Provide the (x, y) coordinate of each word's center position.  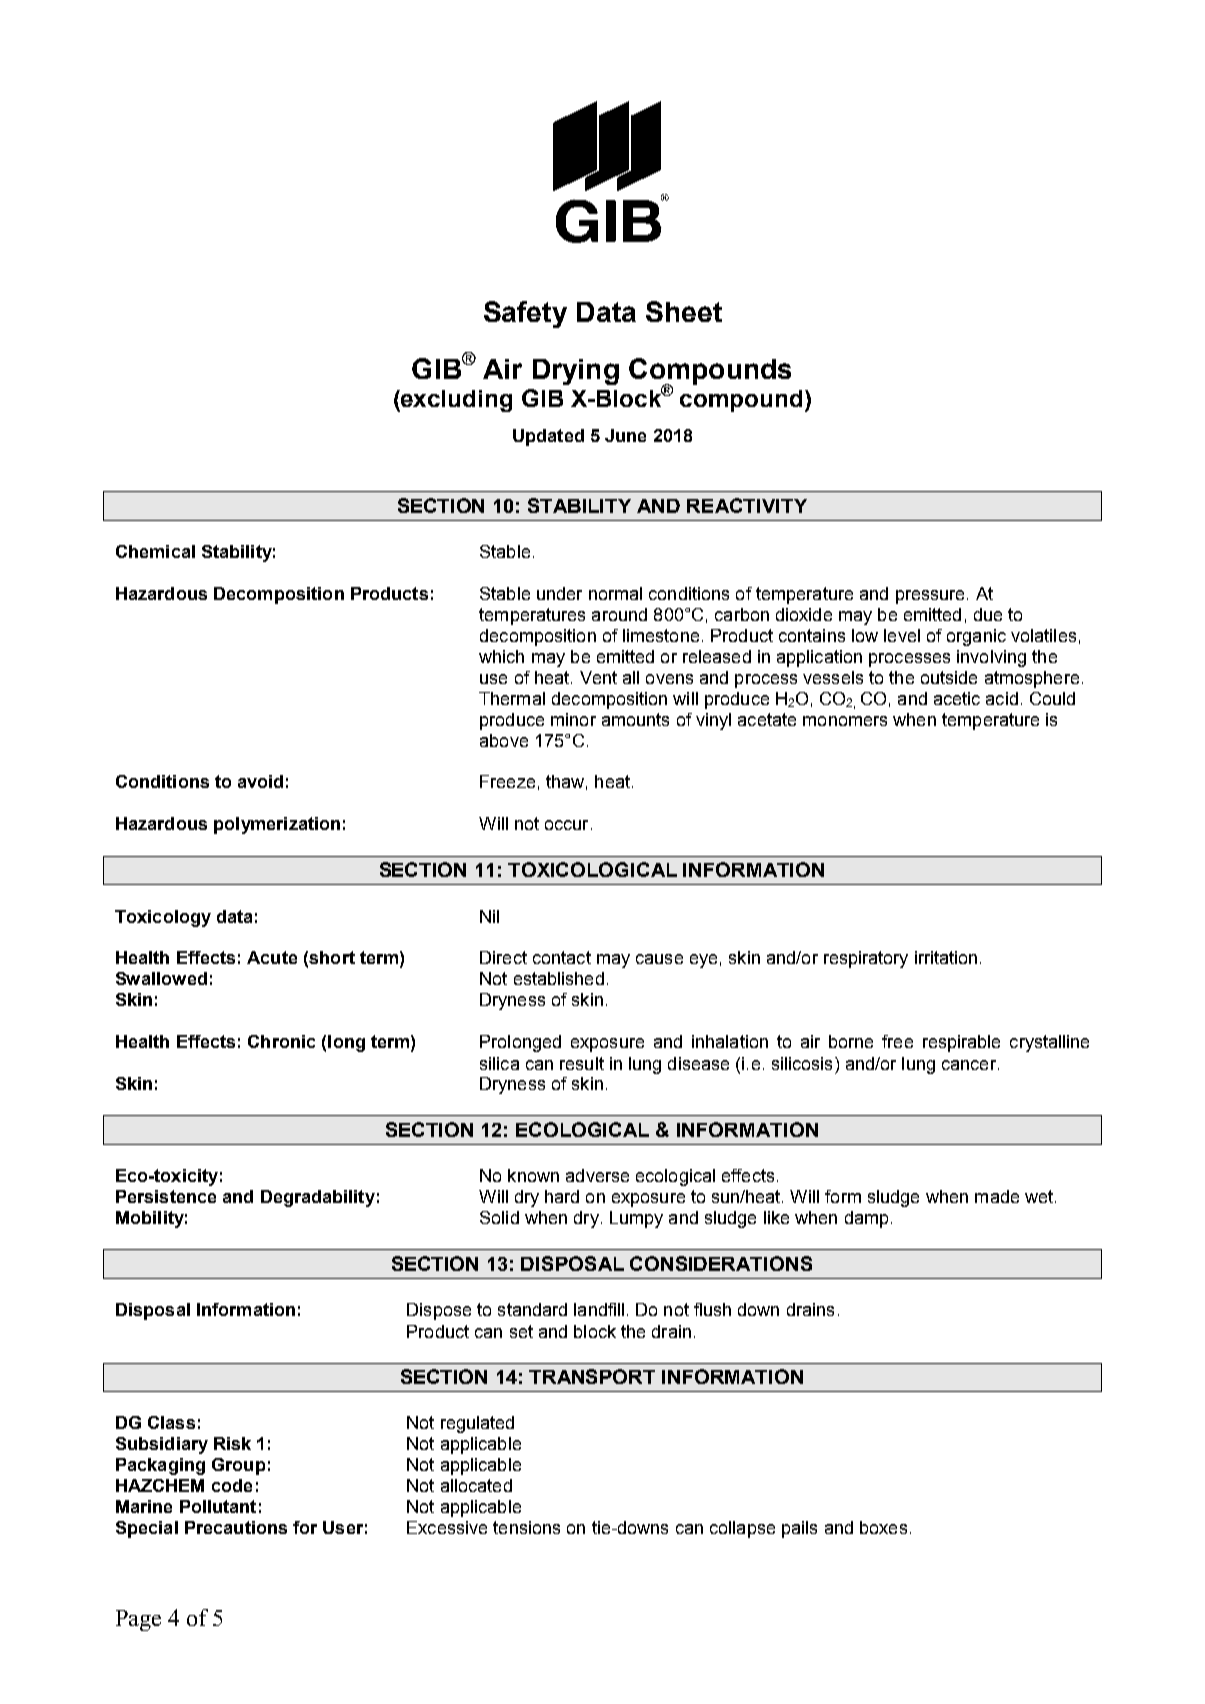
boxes (883, 1527)
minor (573, 719)
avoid (260, 781)
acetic (957, 698)
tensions (526, 1527)
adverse (597, 1175)
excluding (455, 401)
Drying (576, 372)
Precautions (236, 1527)
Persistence (166, 1196)
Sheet (684, 311)
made (997, 1196)
